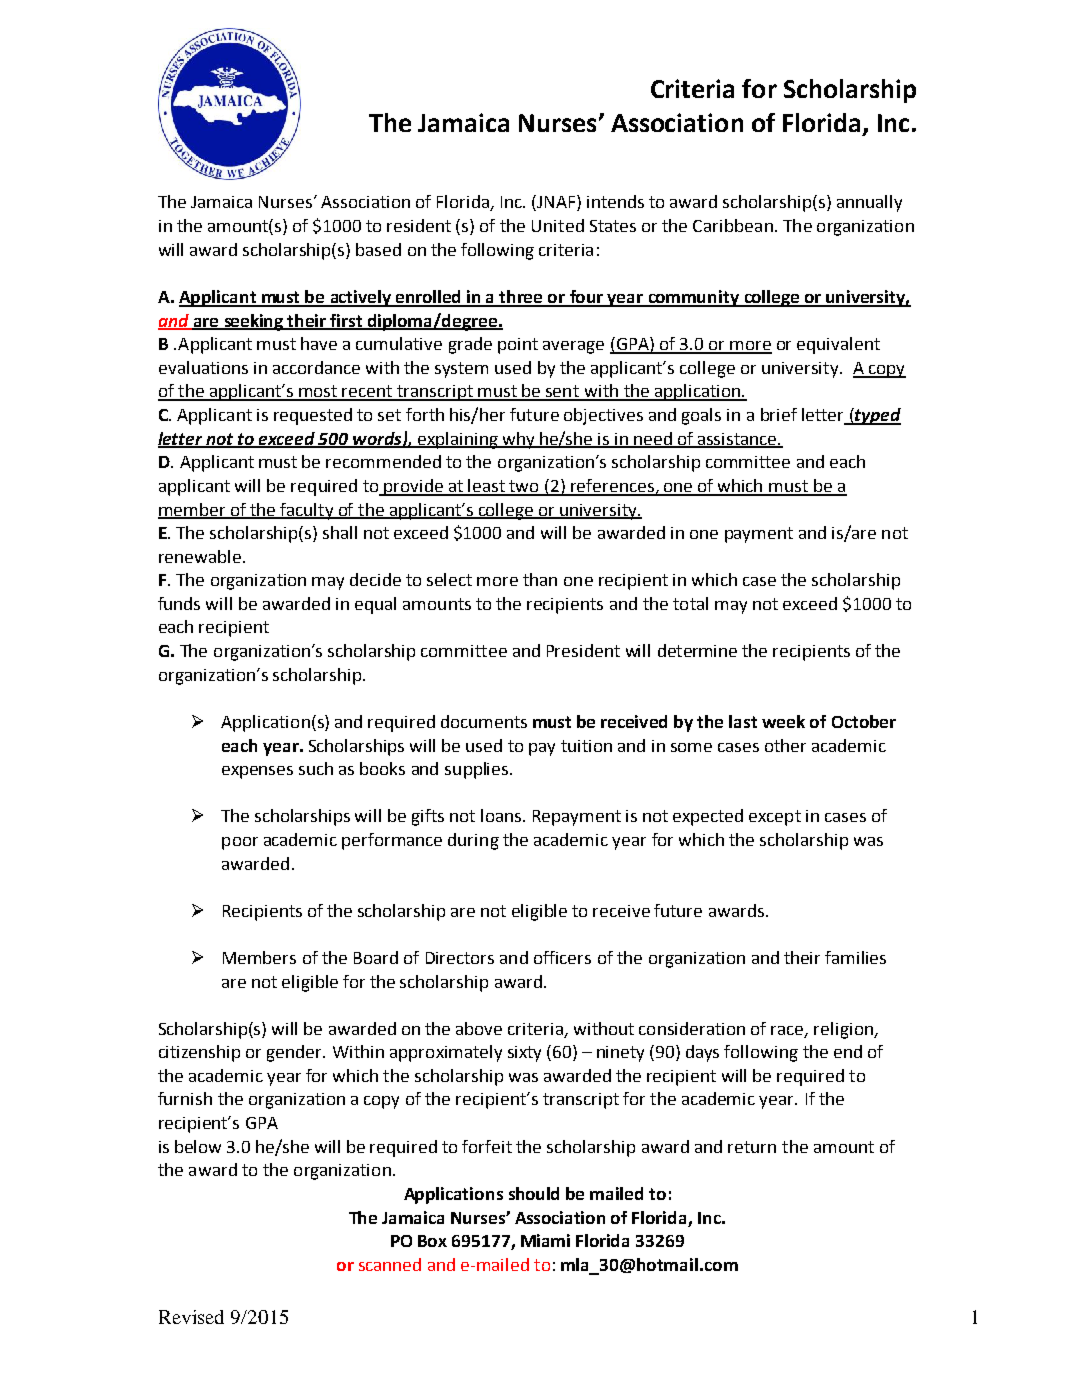 The width and height of the screenshot is (1075, 1392). I want to click on officers, so click(562, 957).
